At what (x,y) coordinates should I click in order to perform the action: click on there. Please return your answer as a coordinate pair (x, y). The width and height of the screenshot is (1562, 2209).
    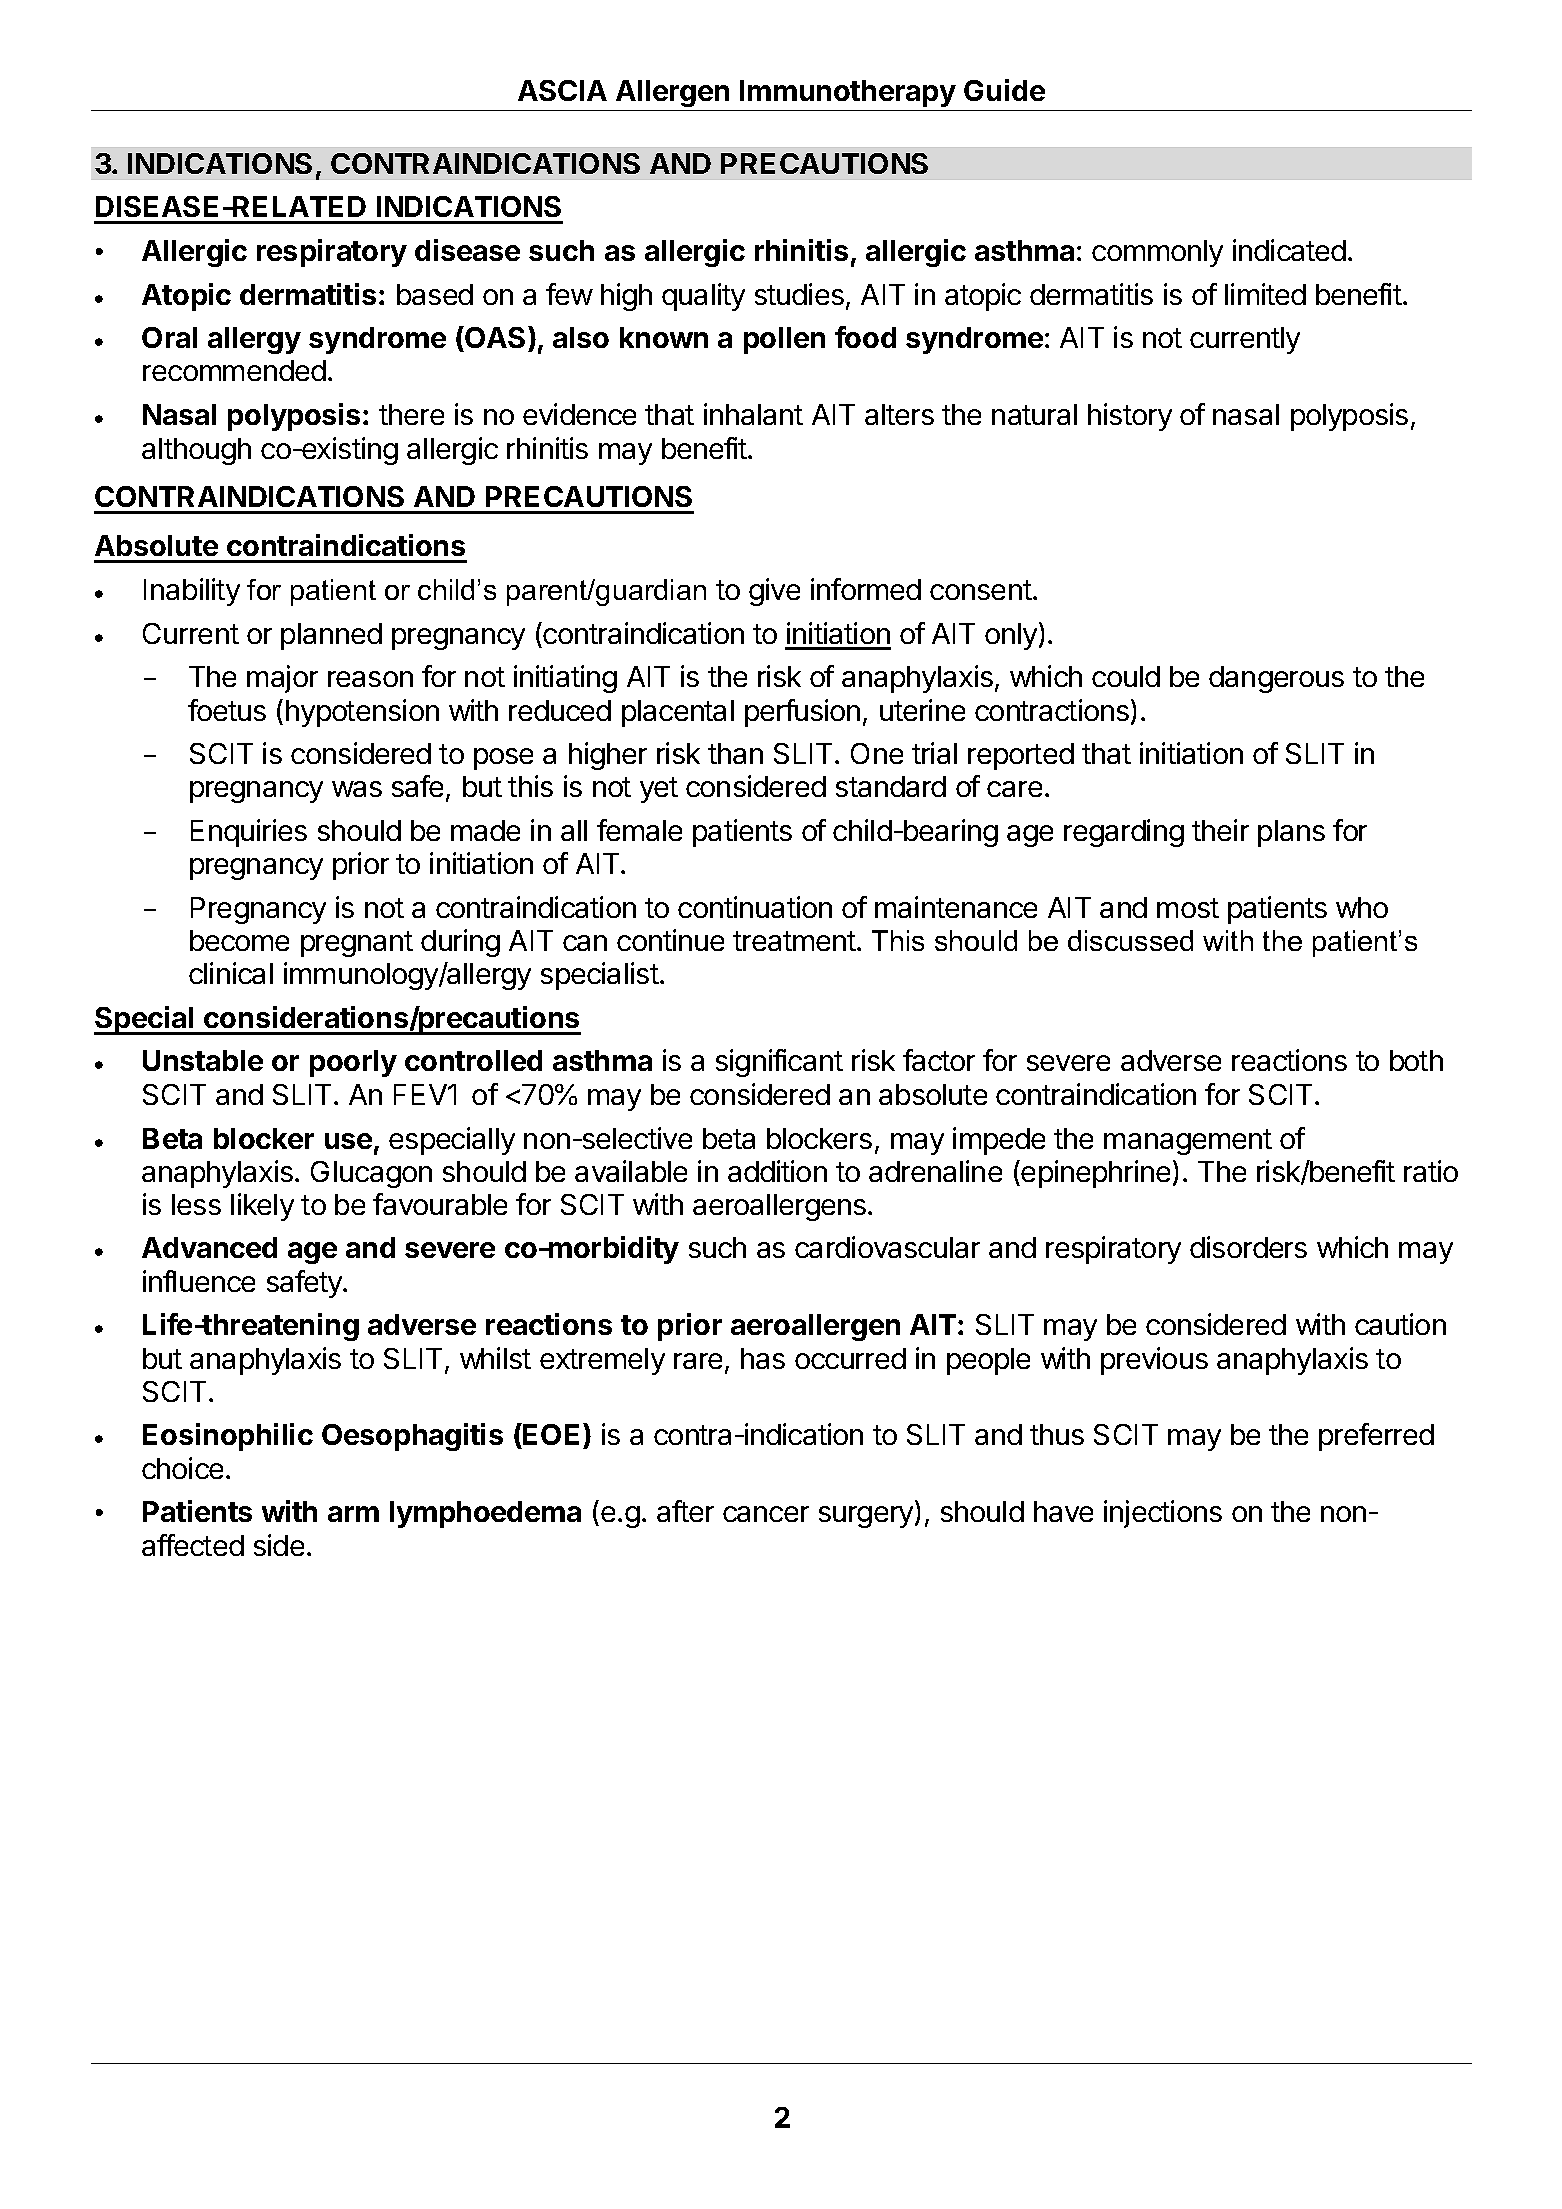
    Looking at the image, I should click on (411, 414).
